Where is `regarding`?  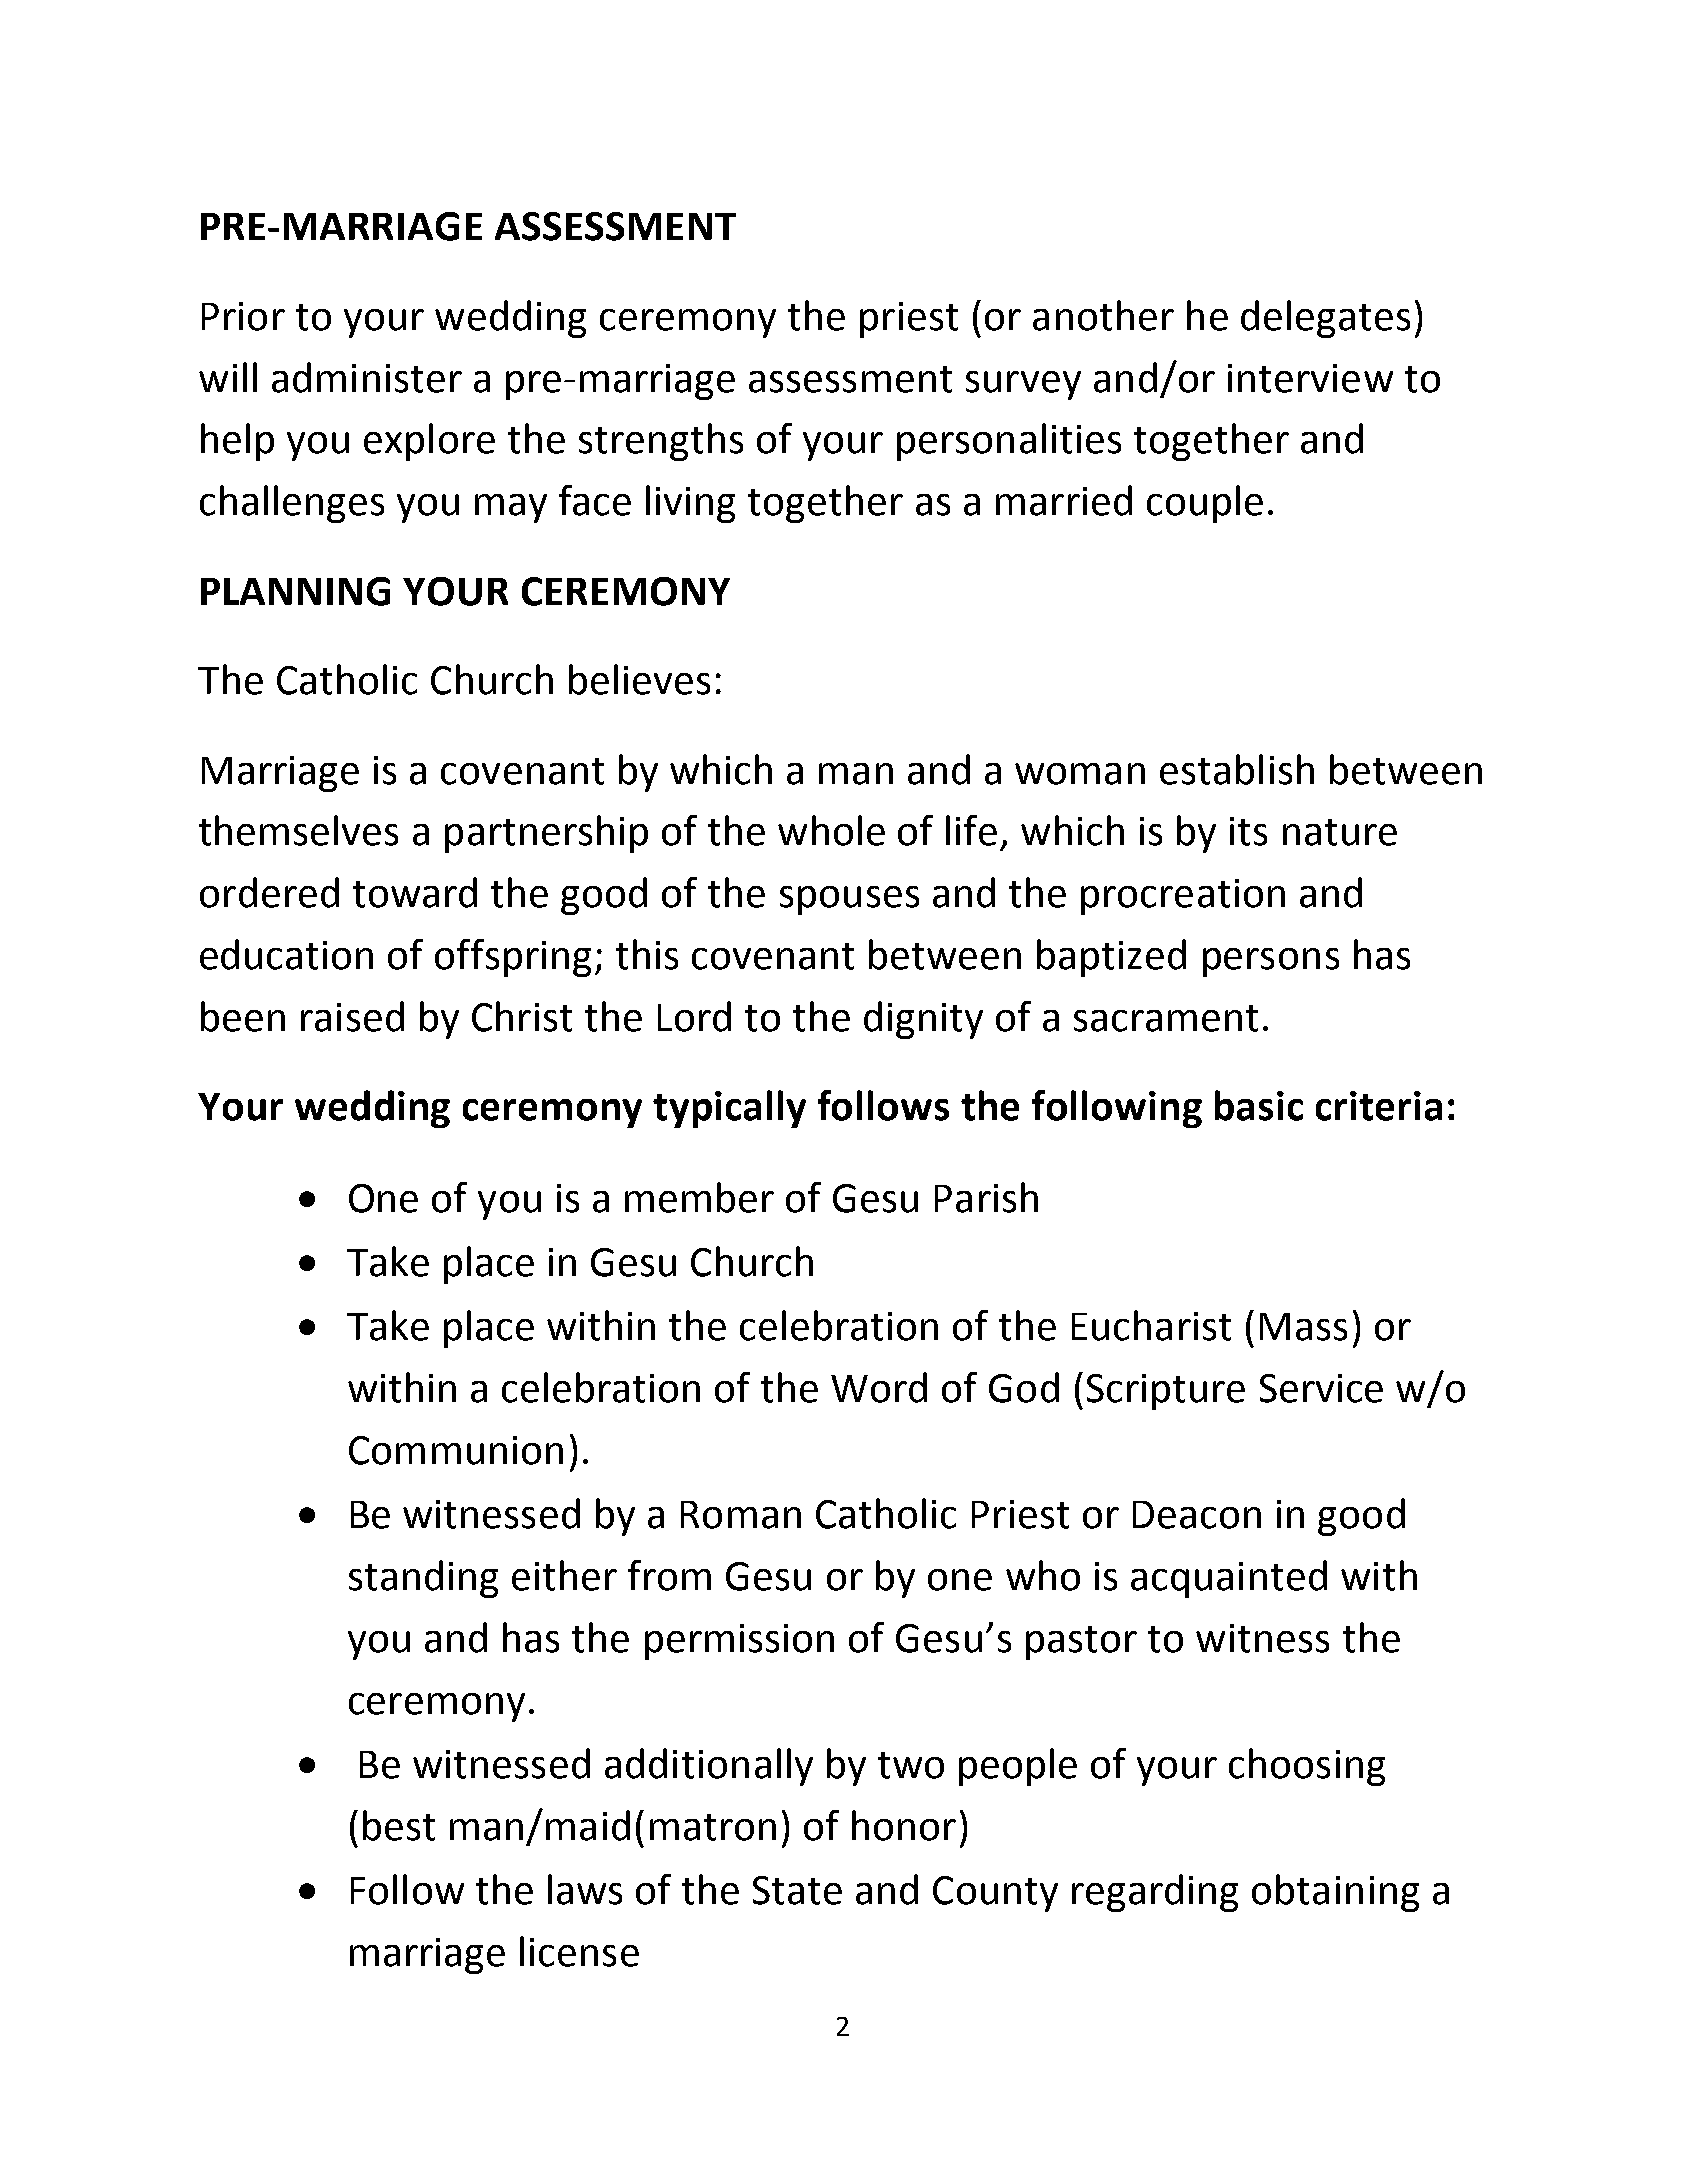 regarding is located at coordinates (1155, 1893).
